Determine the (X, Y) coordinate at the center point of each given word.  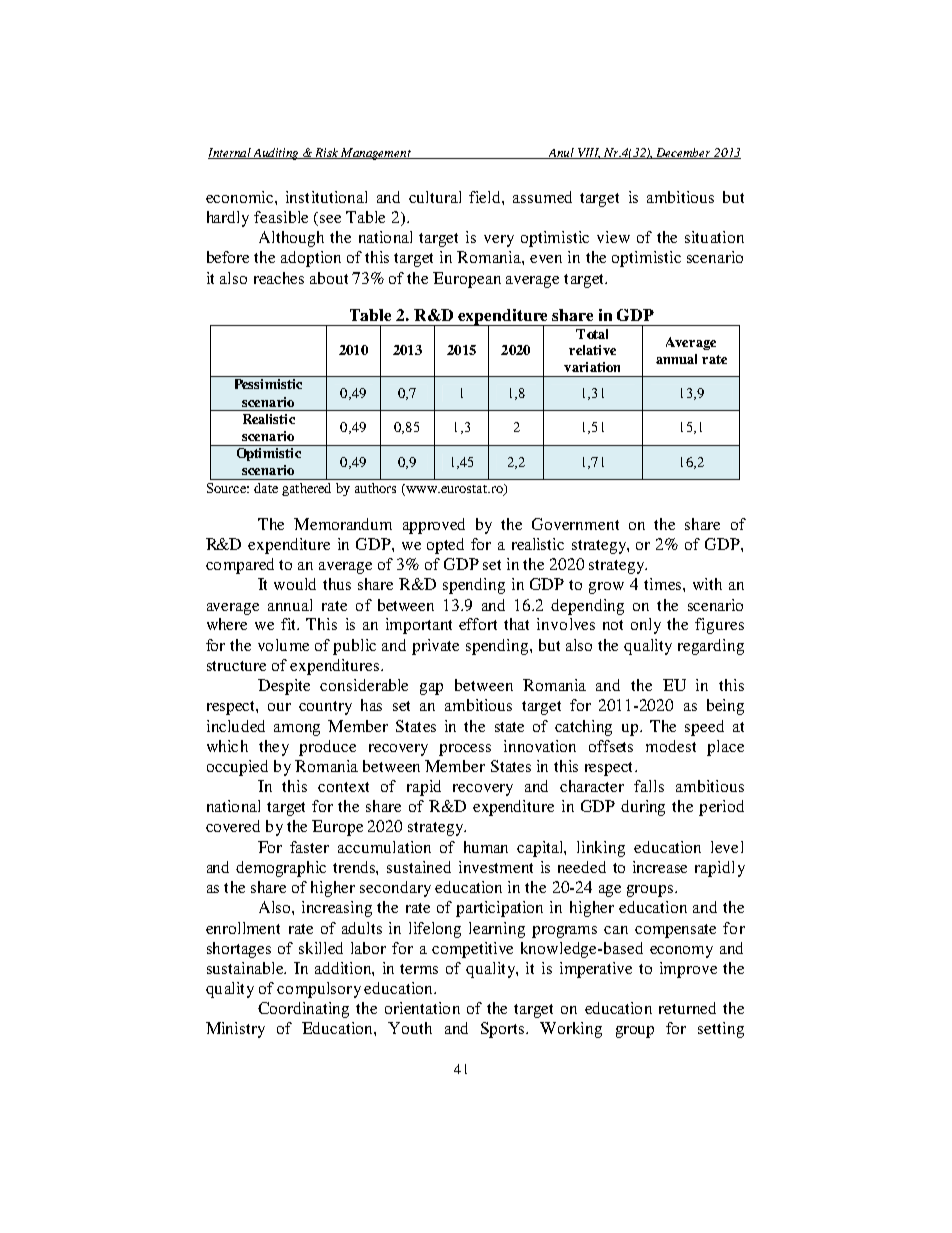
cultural (435, 197)
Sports (504, 1030)
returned (687, 1008)
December (684, 153)
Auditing (276, 154)
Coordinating (303, 1010)
